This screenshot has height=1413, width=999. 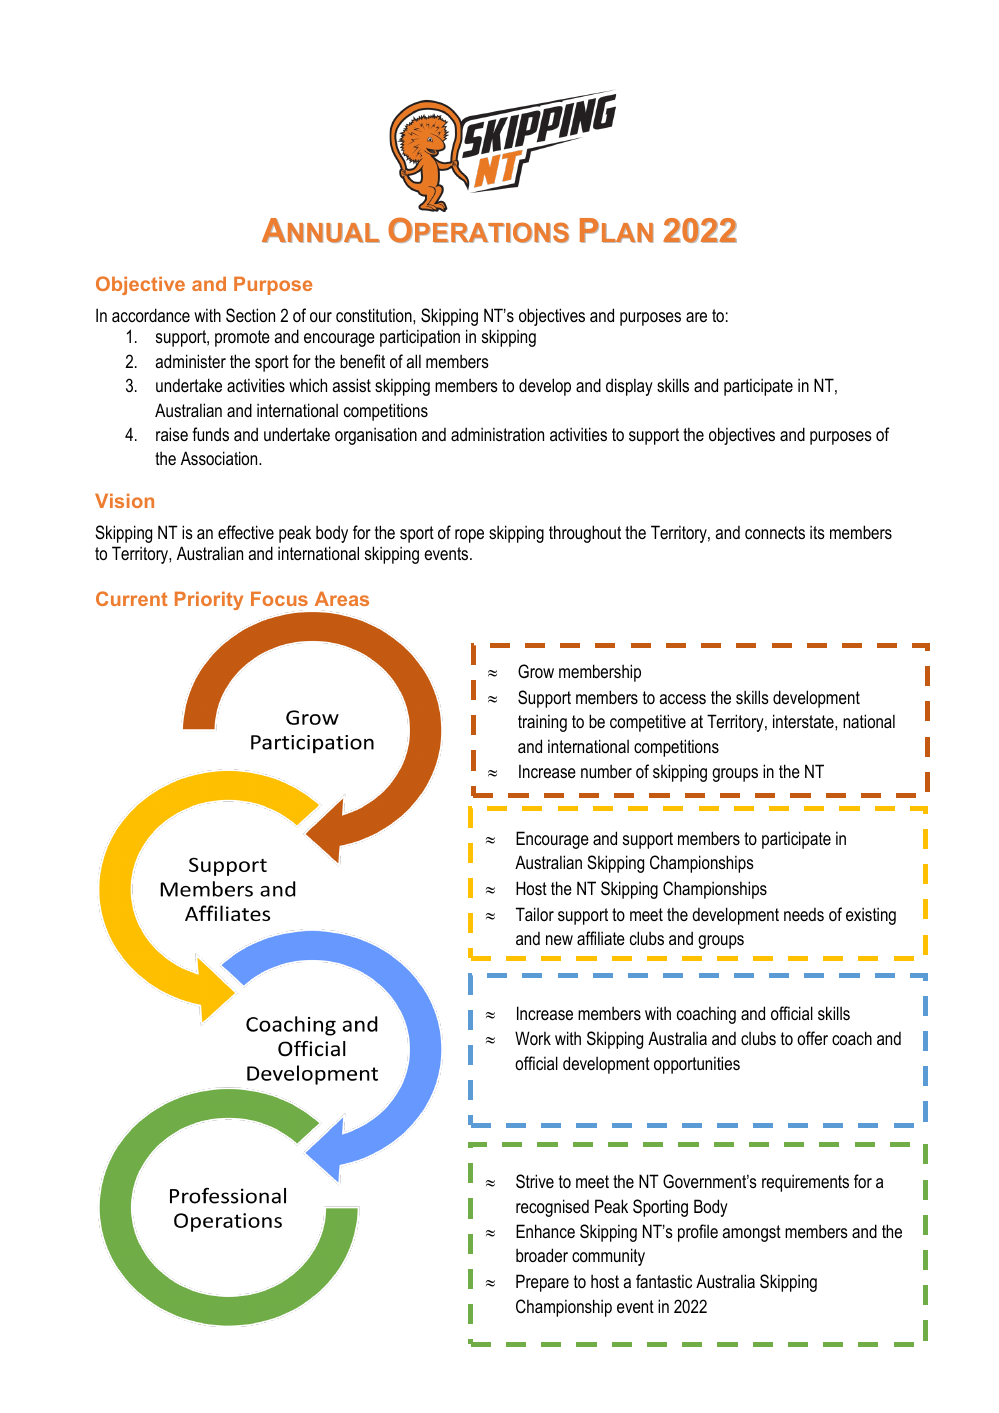 What do you see at coordinates (542, 1255) in the screenshot?
I see `broader` at bounding box center [542, 1255].
